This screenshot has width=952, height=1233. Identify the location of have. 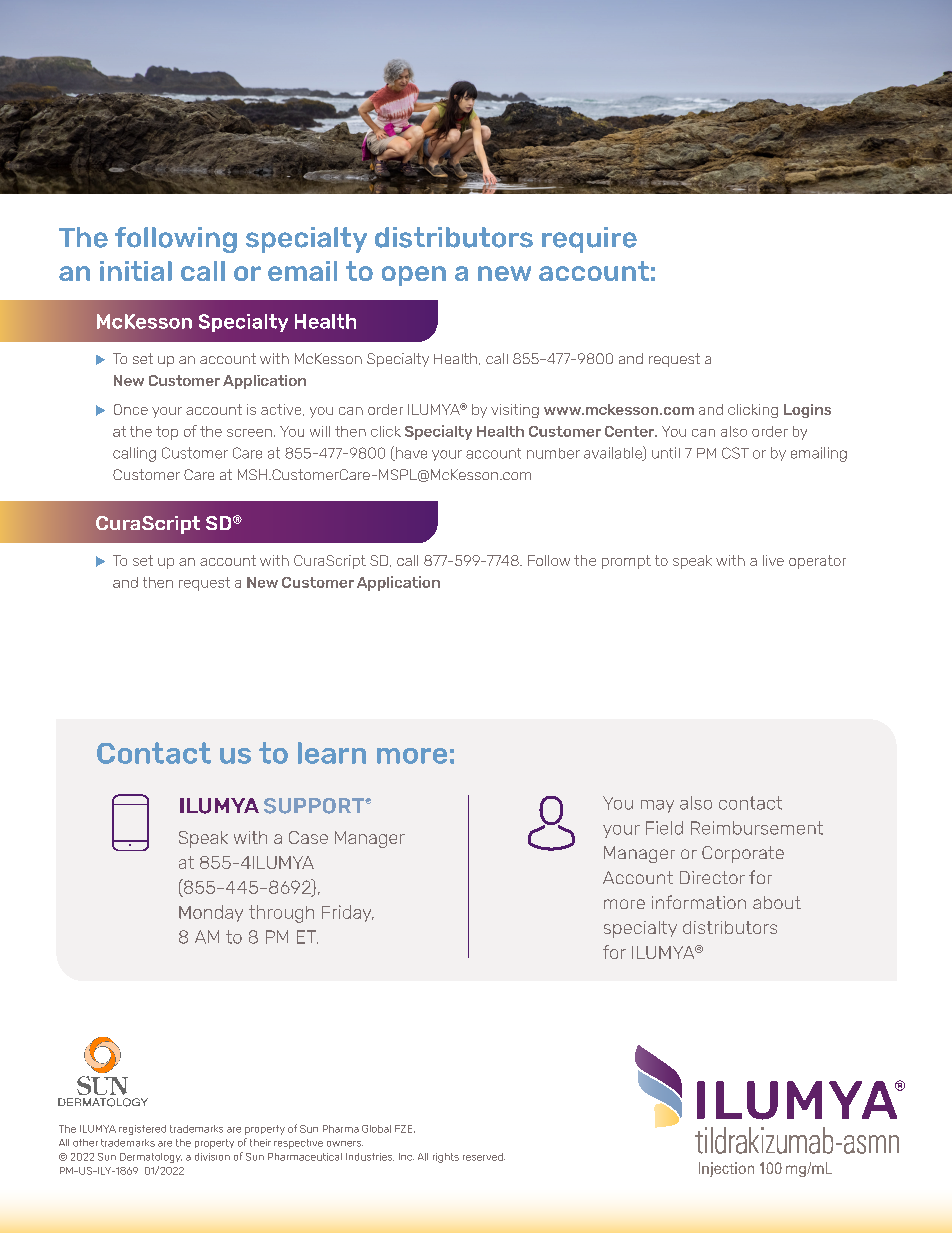
(410, 454).
